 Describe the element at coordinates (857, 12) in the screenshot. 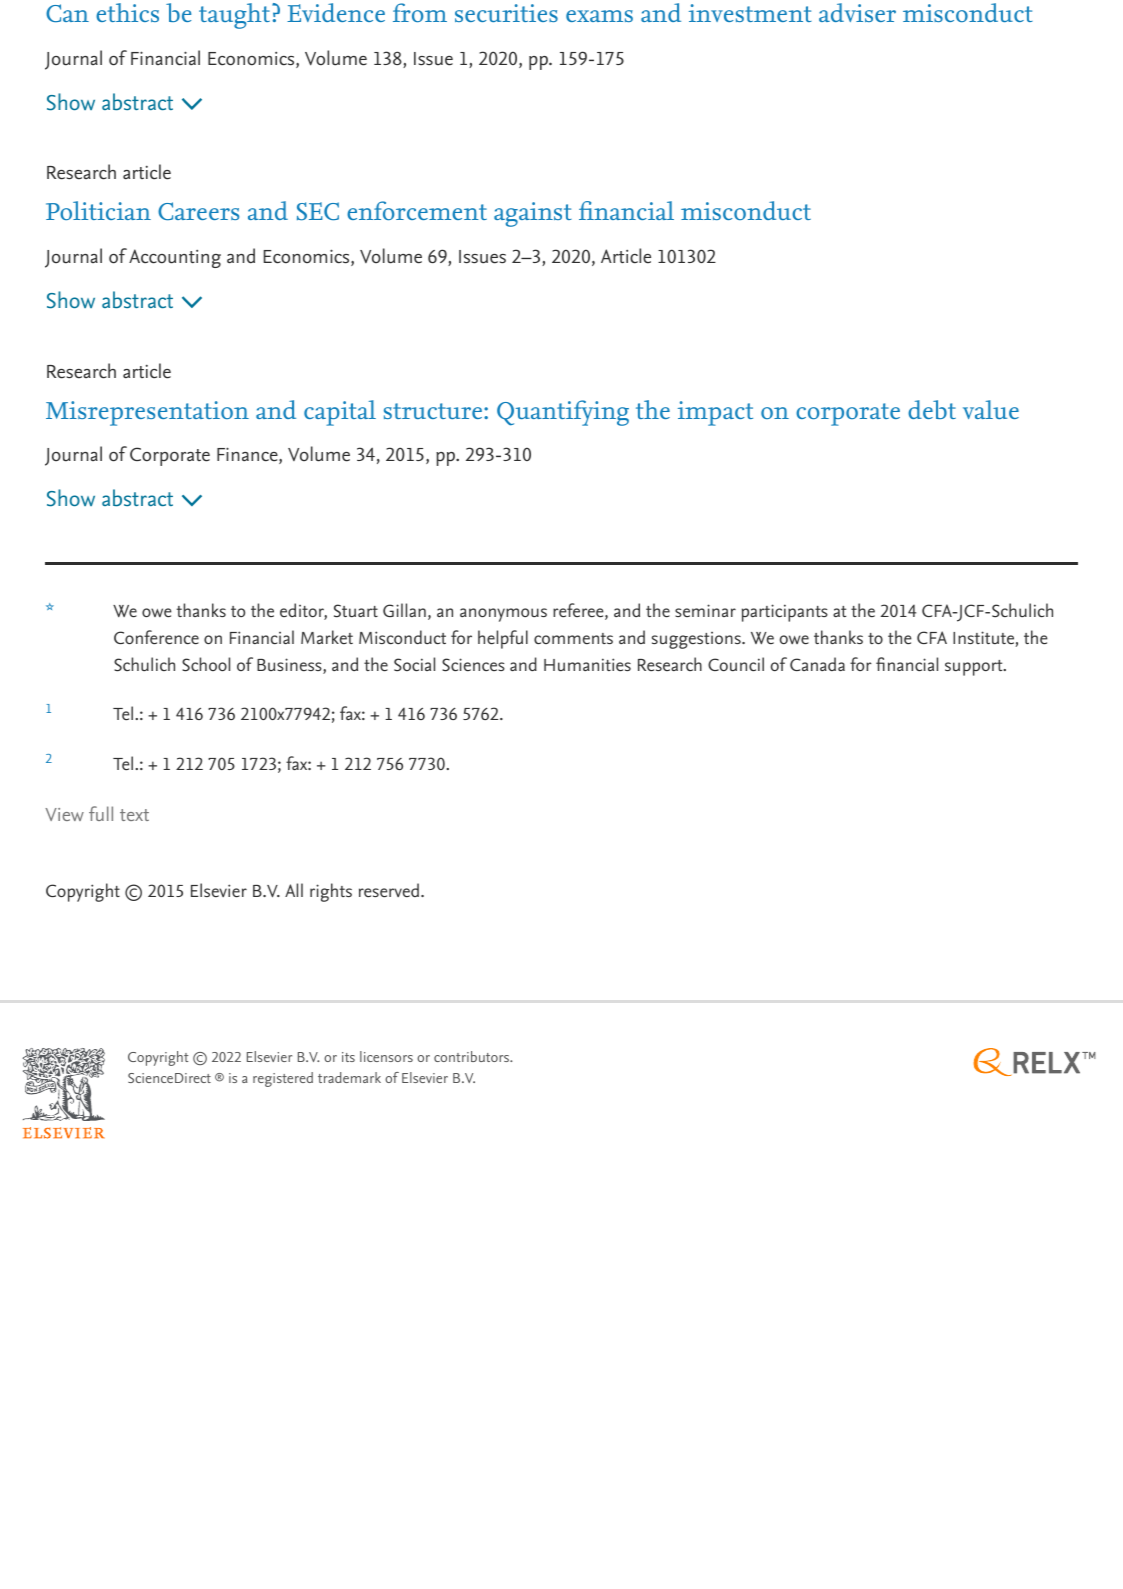

I see `adviser` at that location.
